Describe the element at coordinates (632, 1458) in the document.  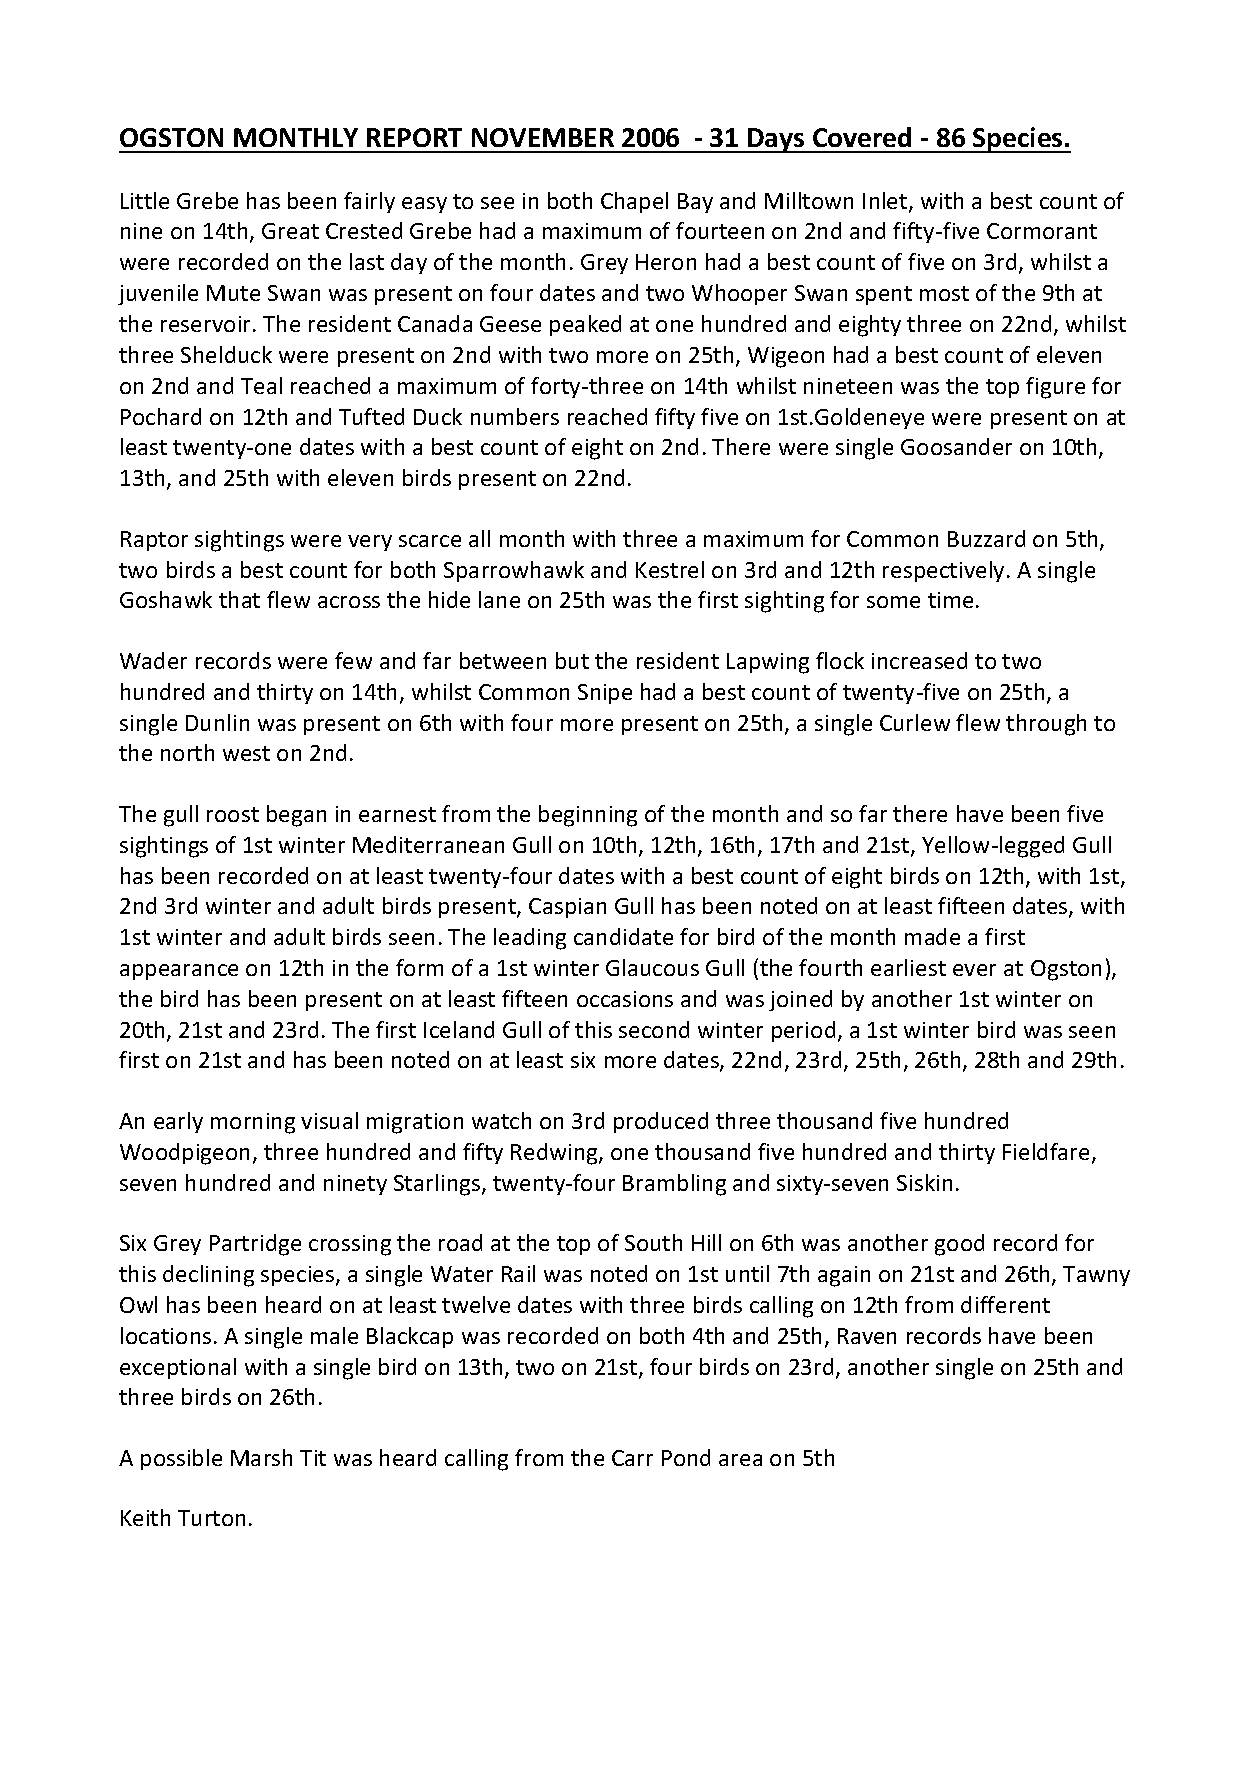
I see `Carr` at that location.
